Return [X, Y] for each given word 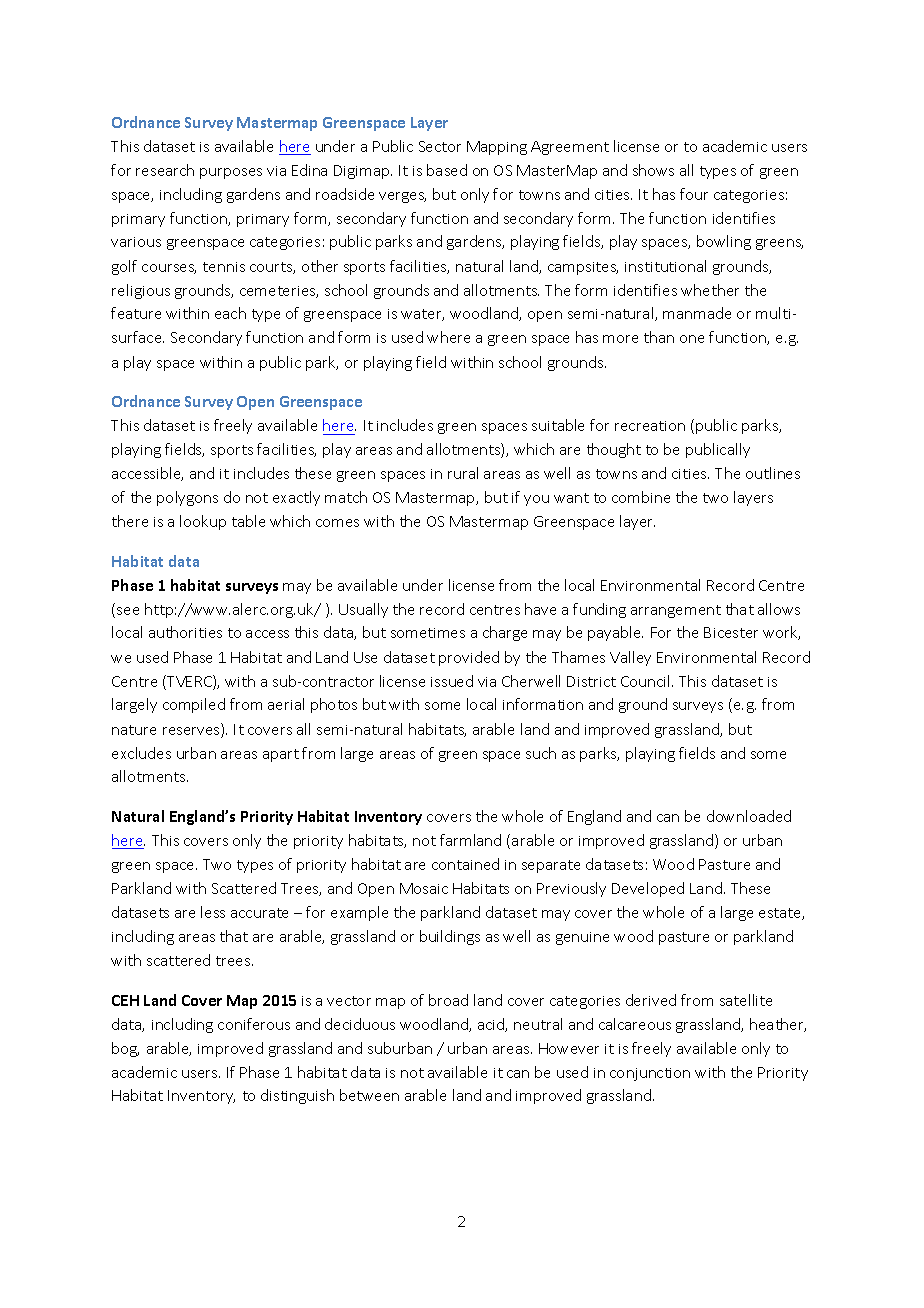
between [369, 1095]
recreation [650, 426]
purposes [231, 173]
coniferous [254, 1024]
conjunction [650, 1074]
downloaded [749, 816]
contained [465, 864]
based [447, 170]
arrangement [676, 611]
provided [469, 658]
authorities [185, 632]
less [213, 912]
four [694, 194]
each [230, 313]
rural [463, 473]
